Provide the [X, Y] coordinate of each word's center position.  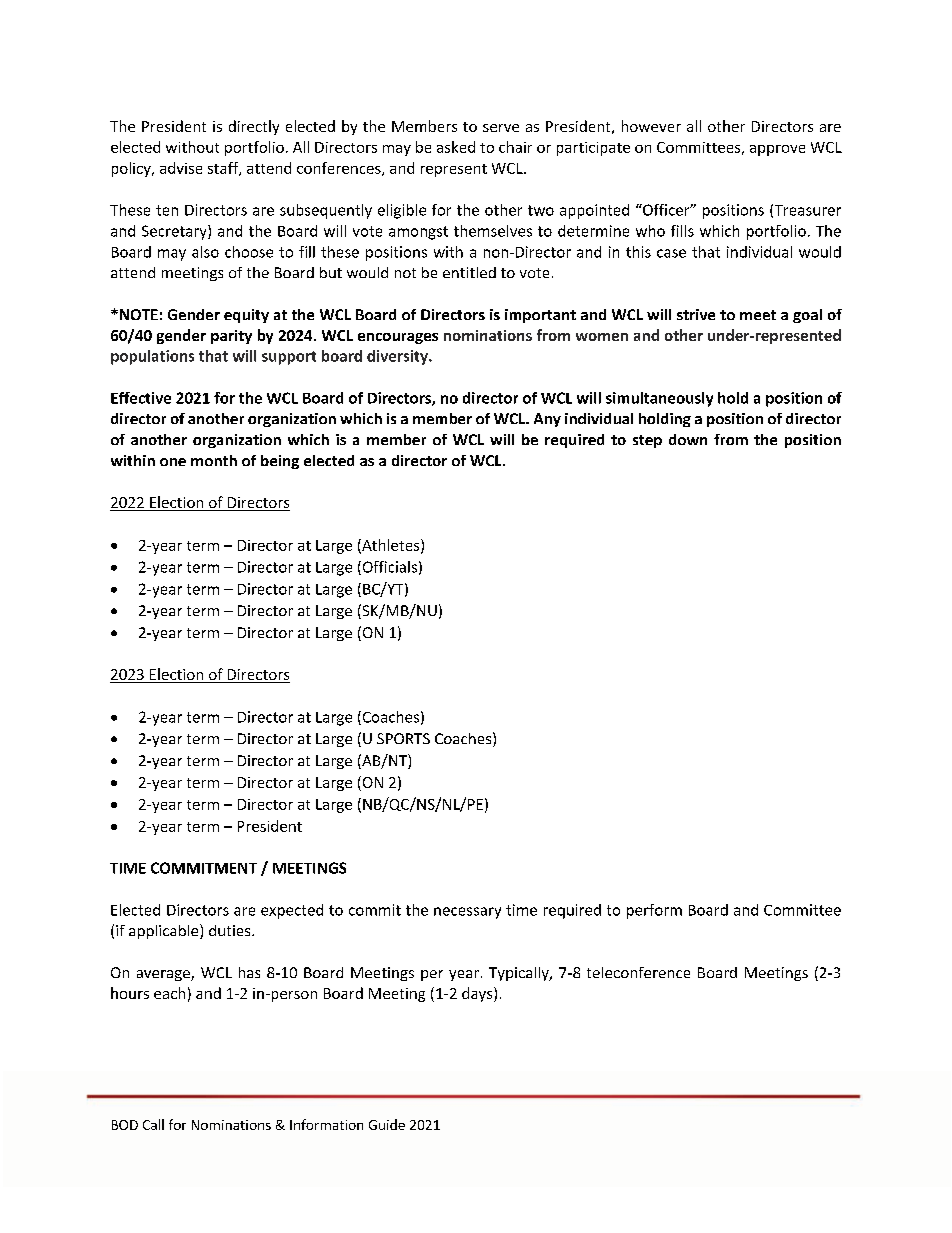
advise [181, 168]
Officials [388, 568]
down [688, 439]
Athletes [391, 546]
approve [777, 150]
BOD [125, 1125]
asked [456, 147]
